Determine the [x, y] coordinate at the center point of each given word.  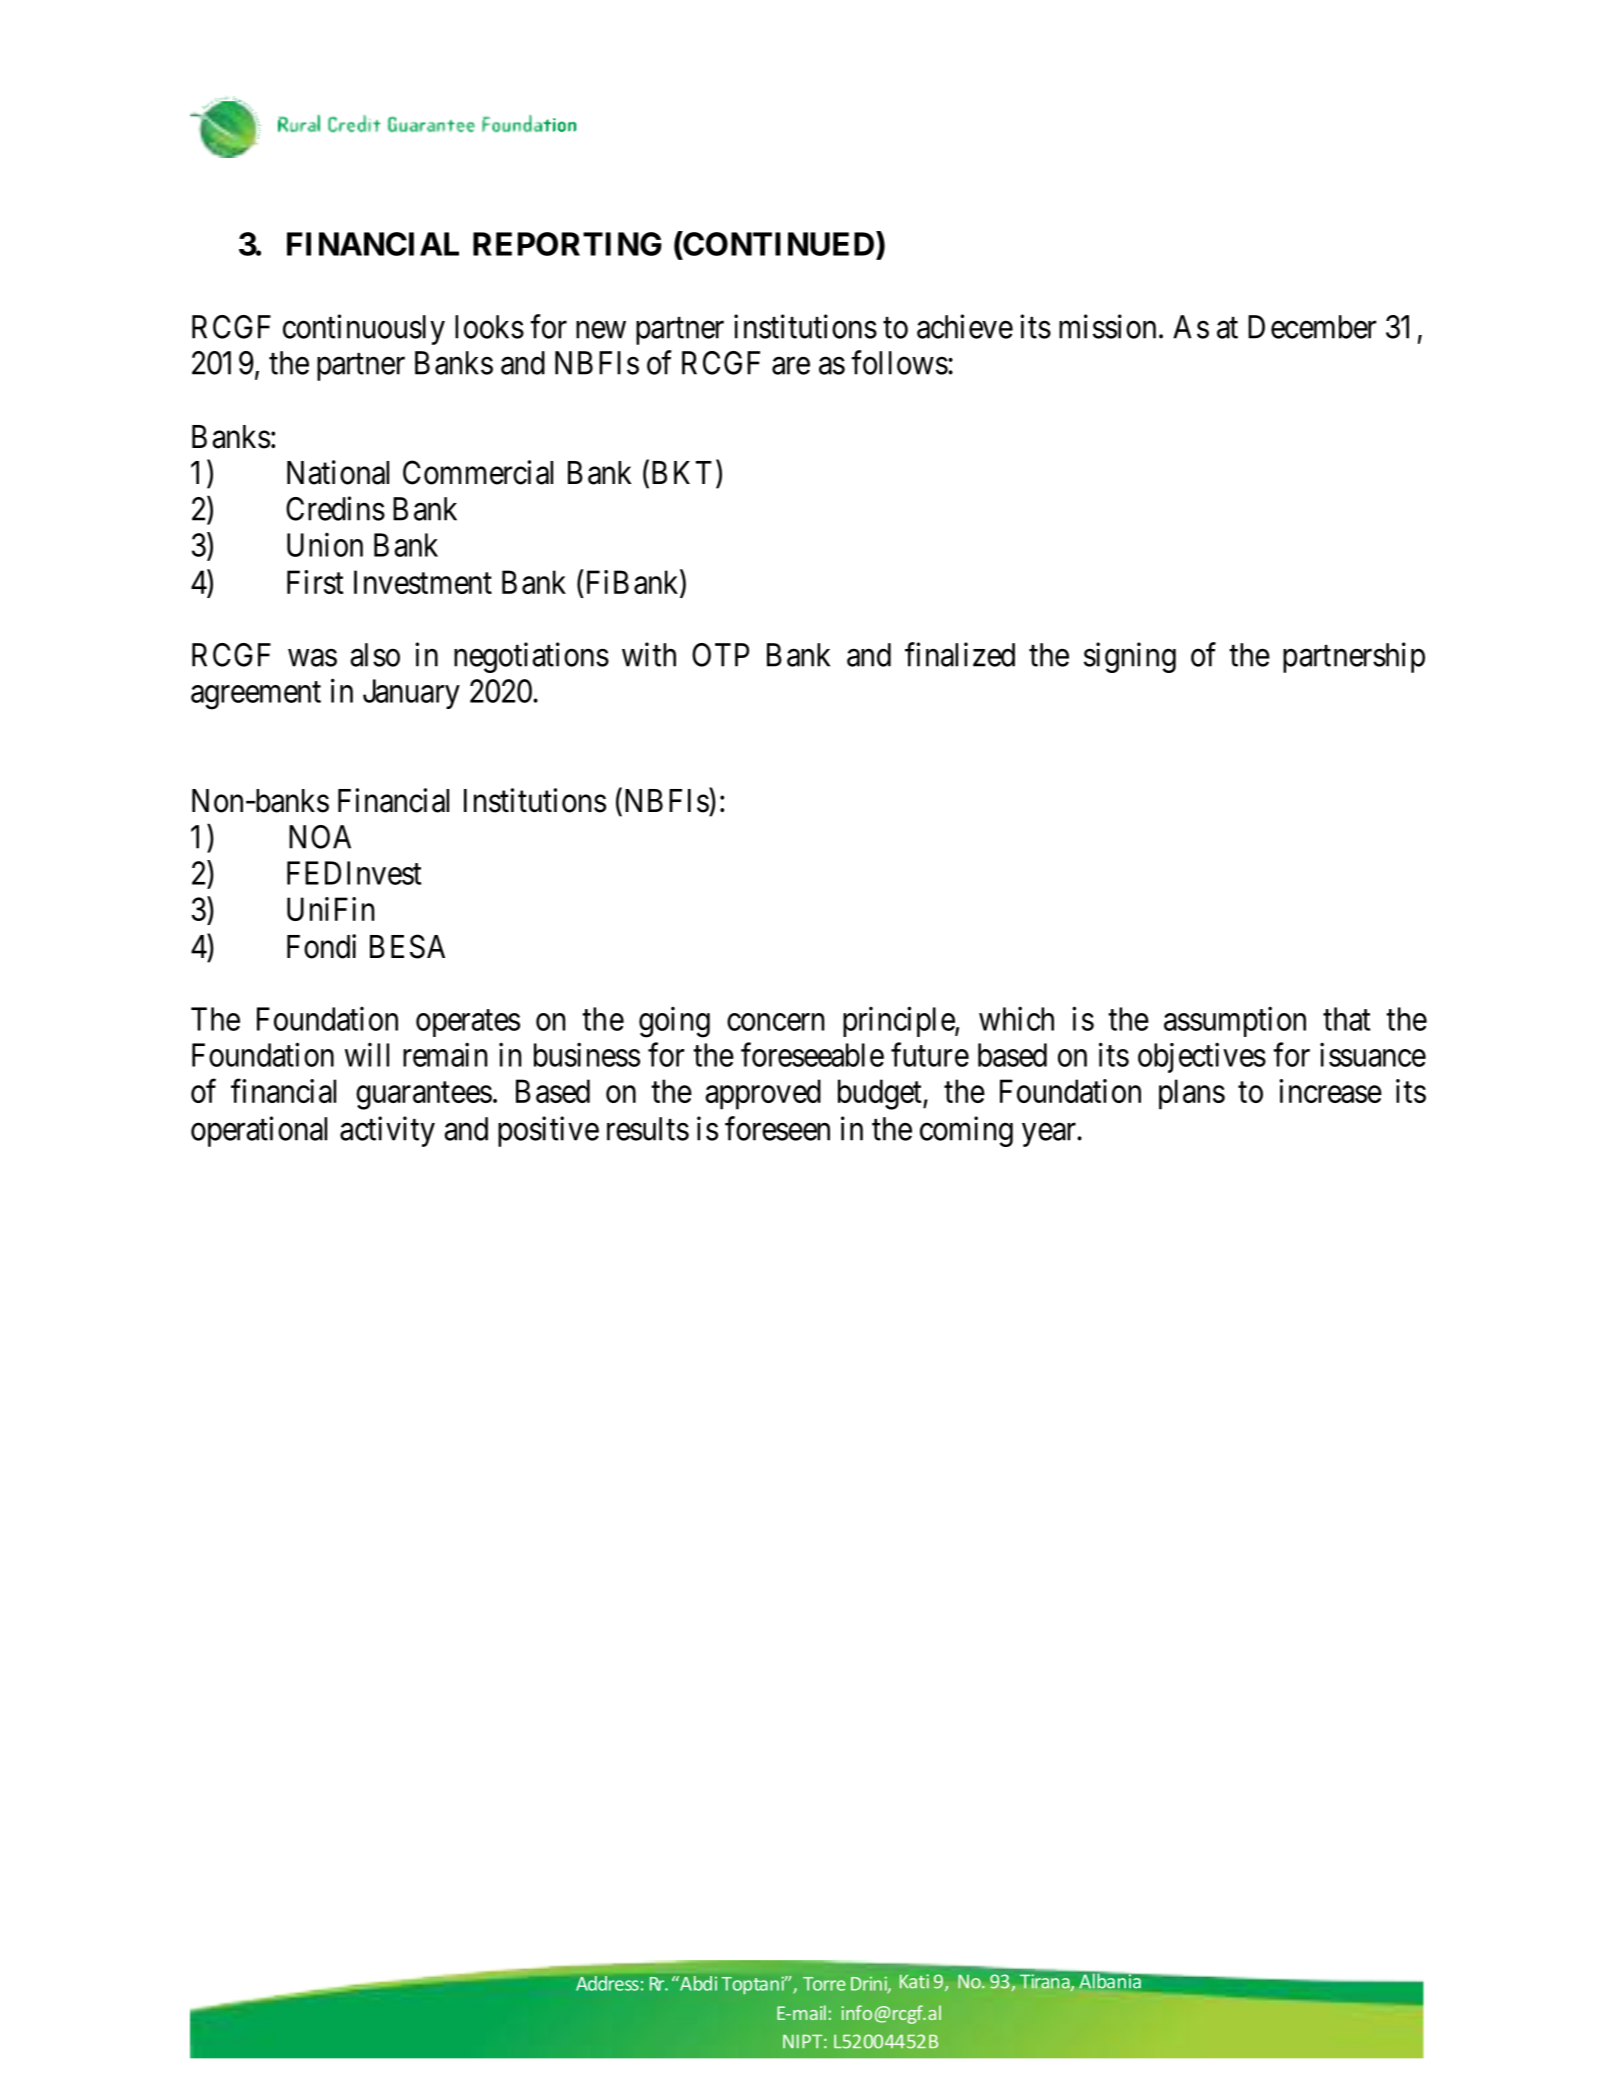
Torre [824, 1984]
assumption [1235, 1021]
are [791, 366]
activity [387, 1131]
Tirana [1046, 1982]
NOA [320, 837]
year [1050, 1135]
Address [607, 1983]
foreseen [777, 1128]
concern [776, 1022]
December [1312, 327]
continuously [364, 329]
